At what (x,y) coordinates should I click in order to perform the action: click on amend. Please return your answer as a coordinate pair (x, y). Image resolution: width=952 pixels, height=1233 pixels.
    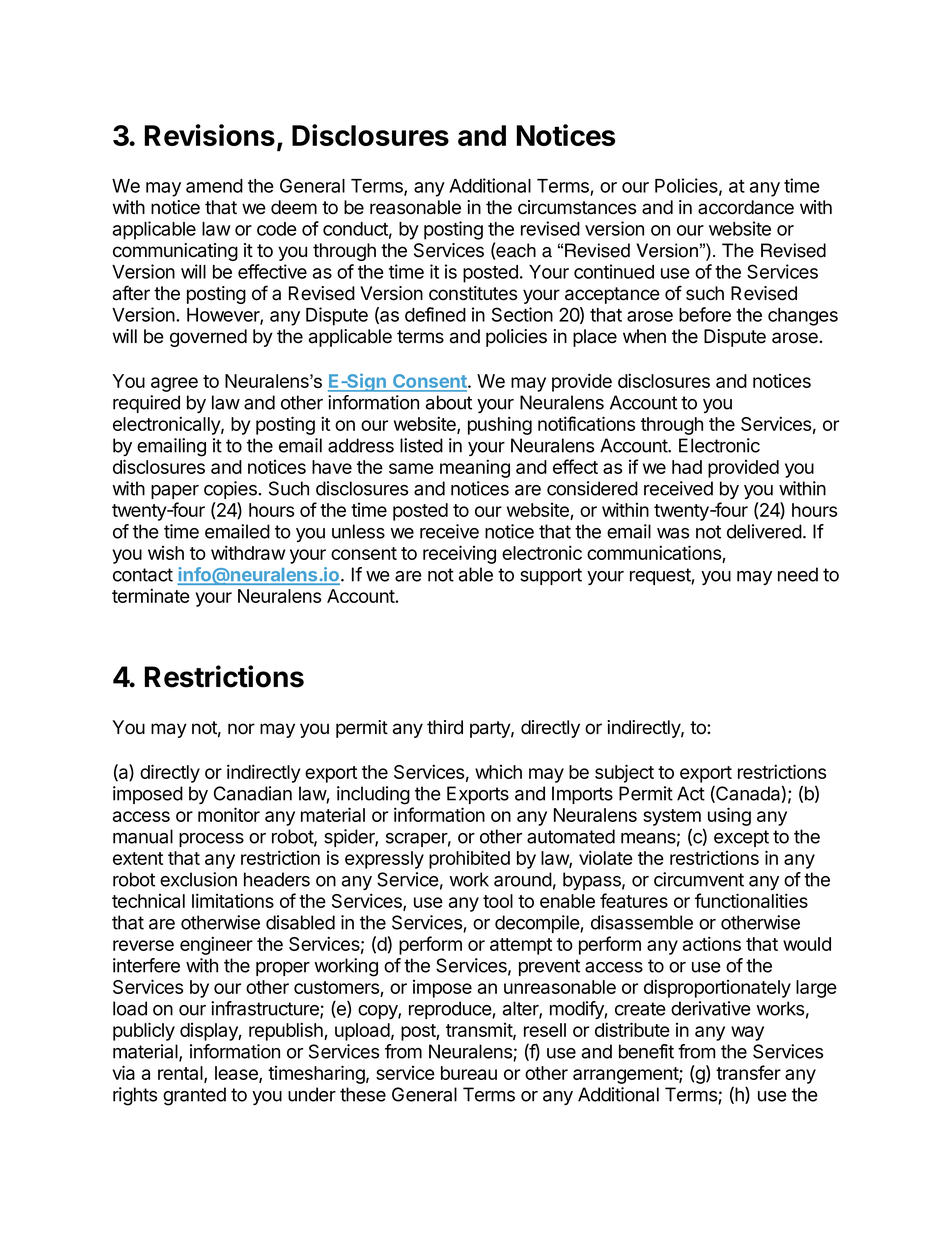
    Looking at the image, I should click on (214, 186).
